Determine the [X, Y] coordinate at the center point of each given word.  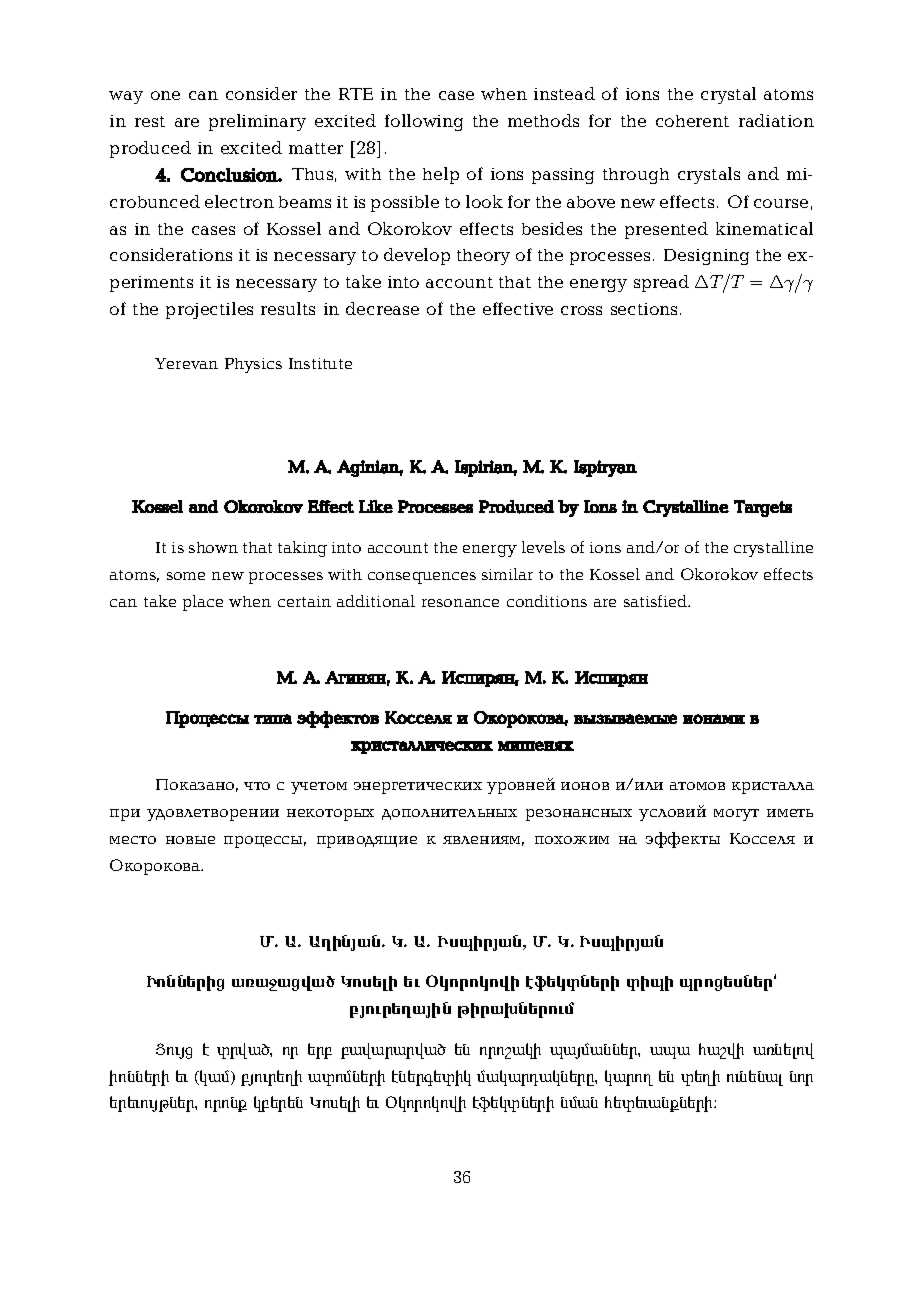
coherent [692, 121]
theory [483, 257]
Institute [320, 363]
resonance [460, 603]
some [186, 576]
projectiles [209, 310]
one [165, 95]
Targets [763, 508]
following [424, 122]
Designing [706, 257]
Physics [253, 365]
